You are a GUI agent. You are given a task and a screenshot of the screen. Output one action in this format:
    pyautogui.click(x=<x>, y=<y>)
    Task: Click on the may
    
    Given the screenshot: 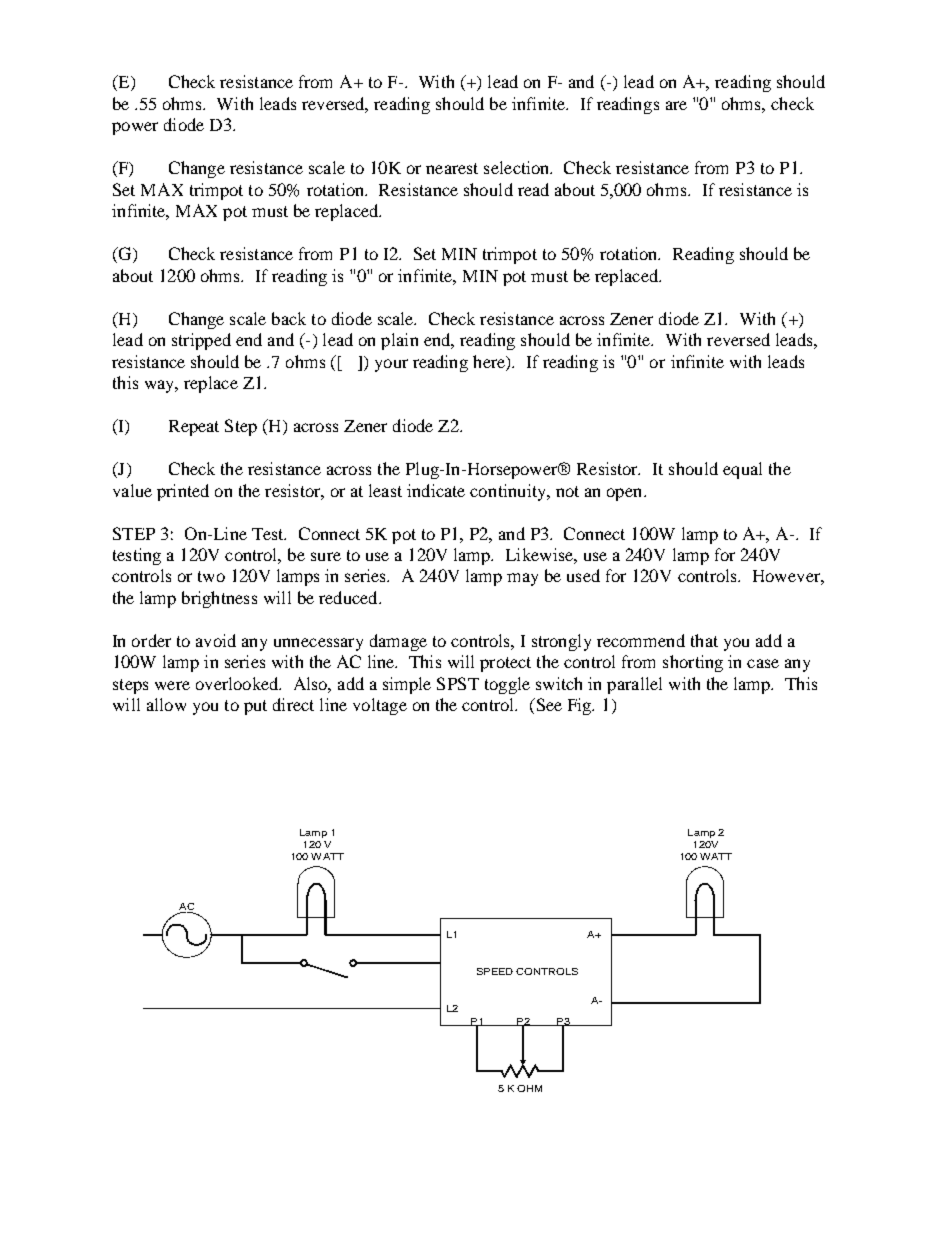 What is the action you would take?
    pyautogui.click(x=522, y=579)
